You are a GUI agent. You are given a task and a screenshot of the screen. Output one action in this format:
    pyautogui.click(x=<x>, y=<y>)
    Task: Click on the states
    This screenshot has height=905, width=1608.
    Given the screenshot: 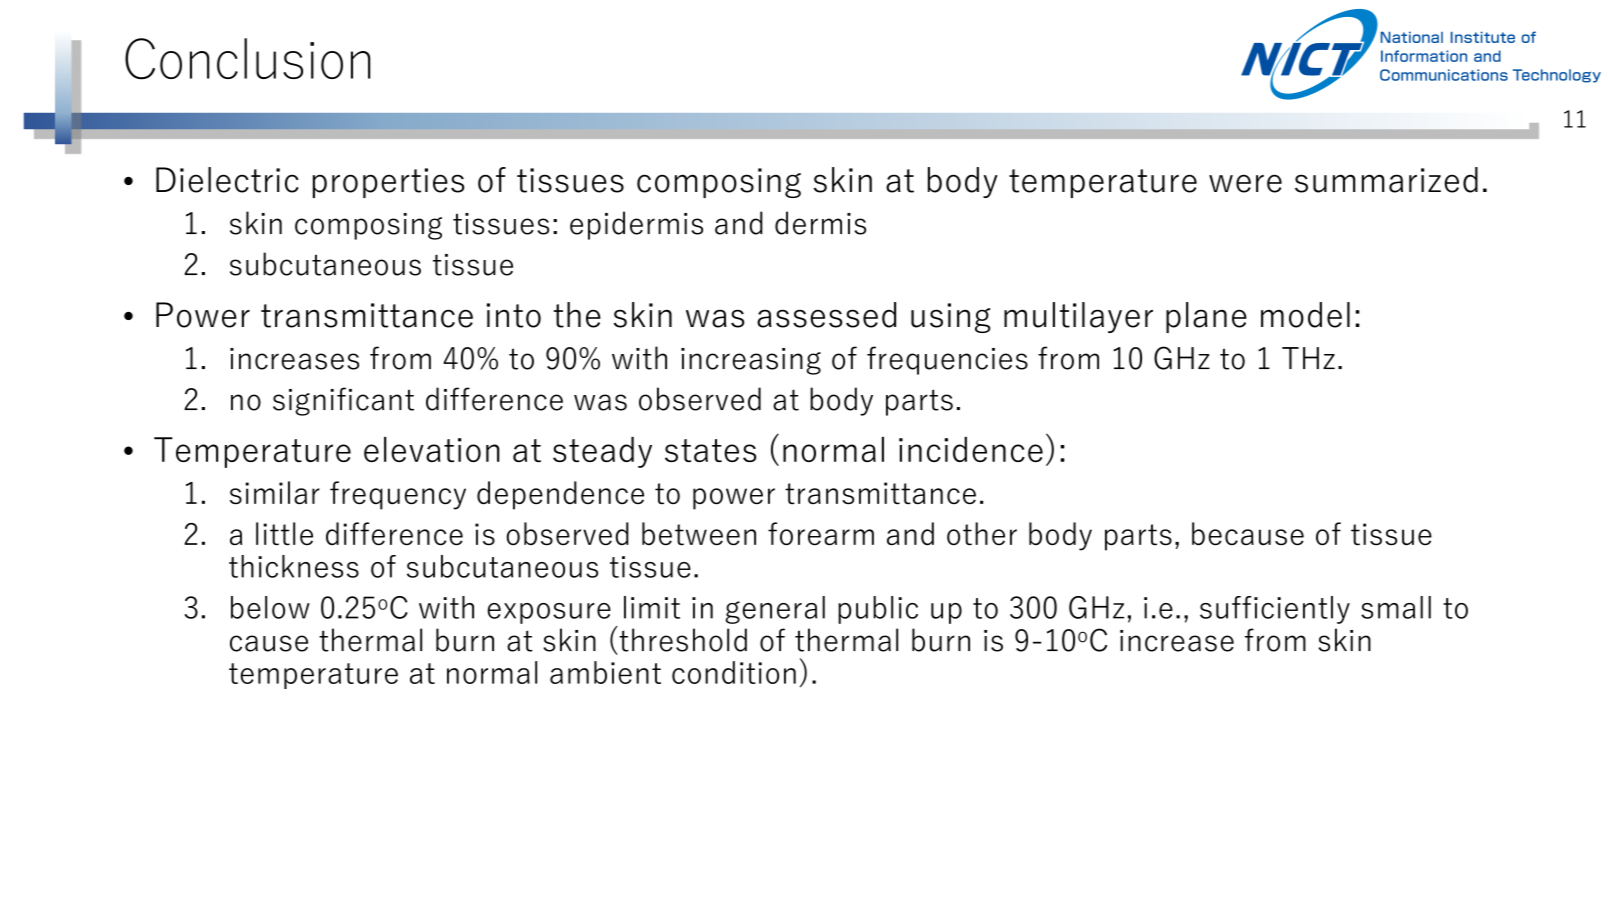 What is the action you would take?
    pyautogui.click(x=710, y=450)
